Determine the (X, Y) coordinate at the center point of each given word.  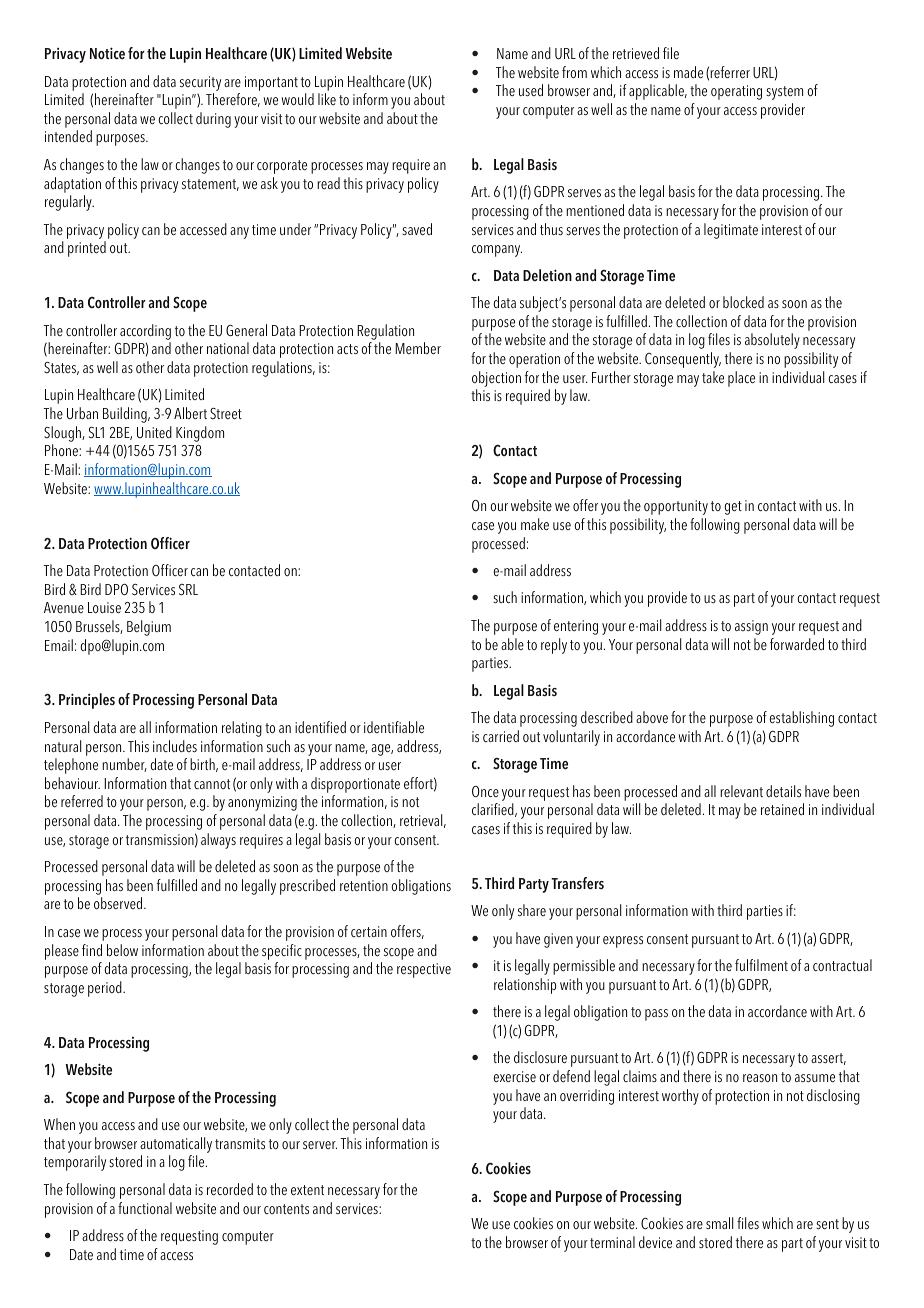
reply (554, 646)
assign (751, 627)
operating (736, 92)
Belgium (149, 628)
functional (145, 1208)
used (531, 90)
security (200, 83)
